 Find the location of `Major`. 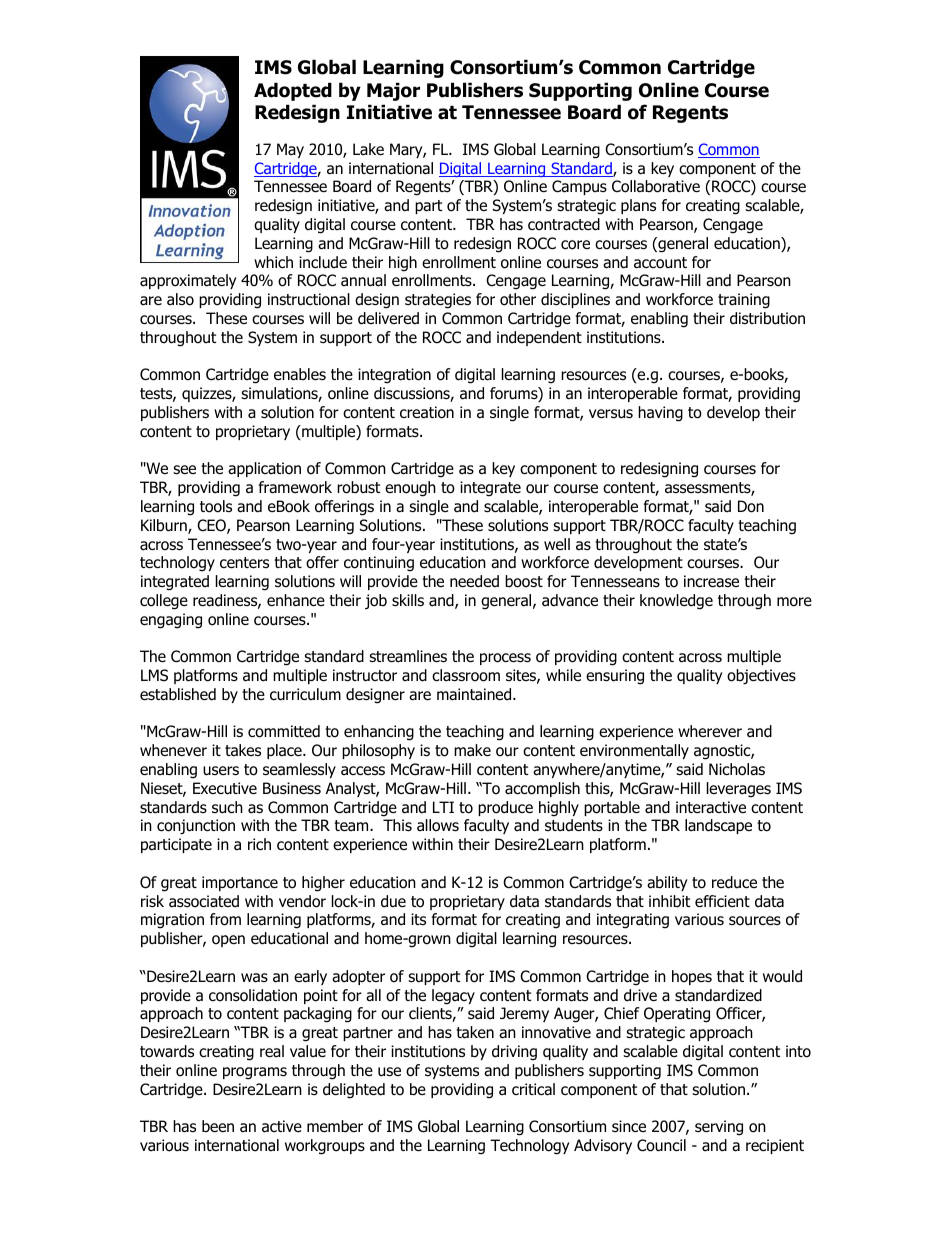

Major is located at coordinates (393, 91).
